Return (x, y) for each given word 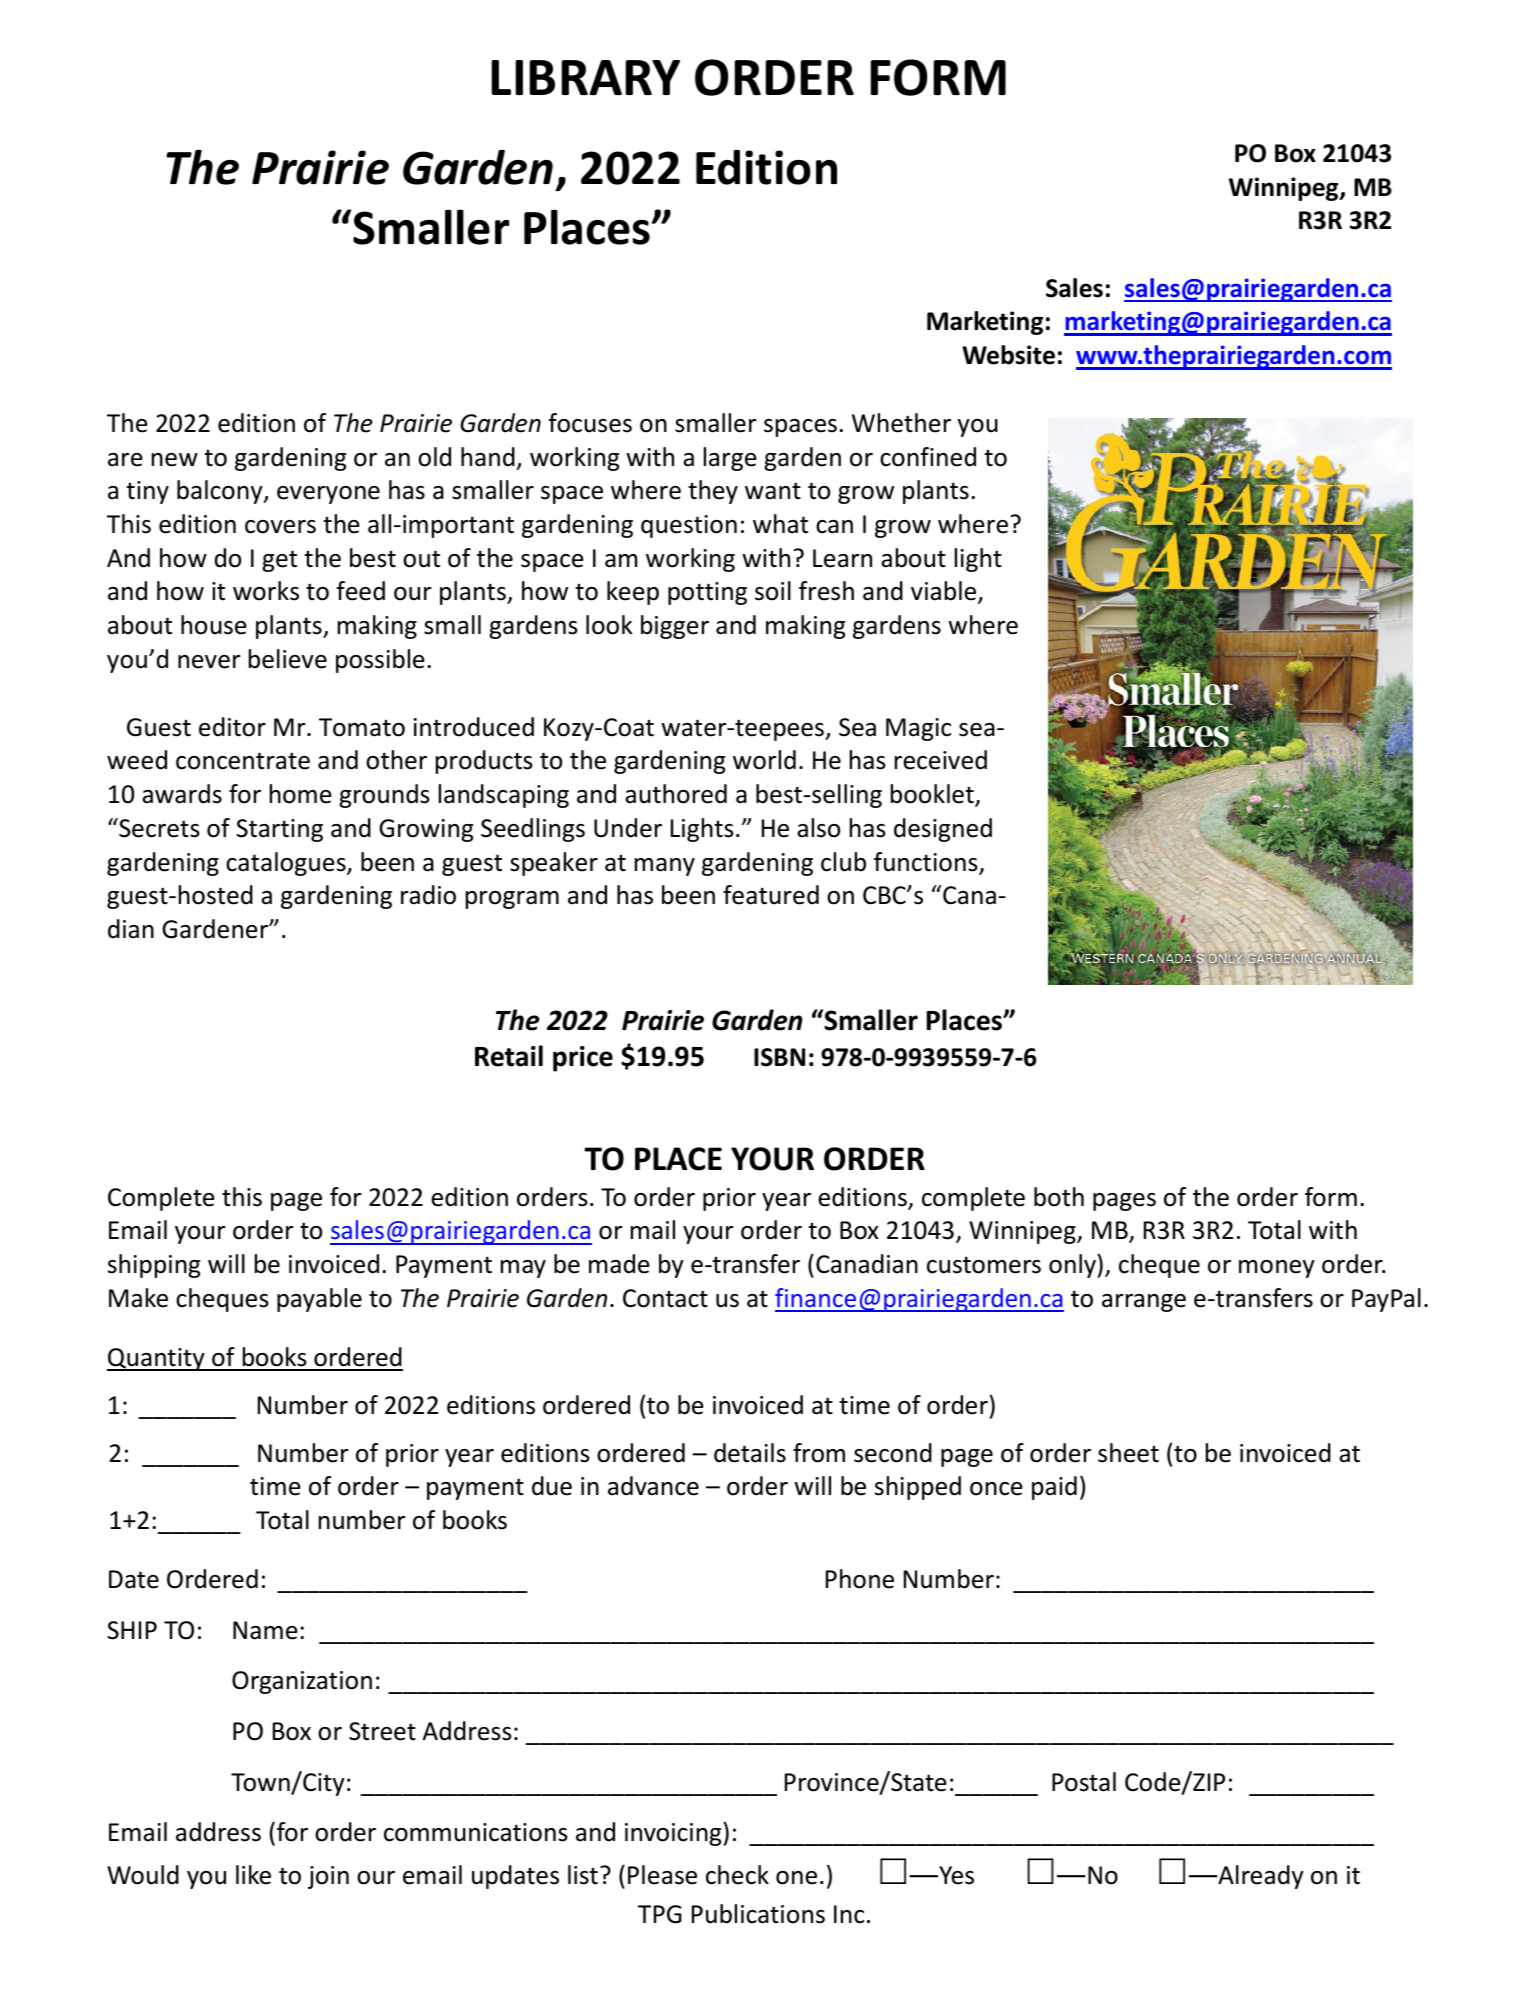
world (764, 760)
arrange (1144, 1303)
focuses (590, 423)
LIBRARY (585, 77)
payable (319, 1300)
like (253, 1875)
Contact (665, 1298)
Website (1008, 355)
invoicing (674, 1834)
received (941, 760)
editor (232, 727)
